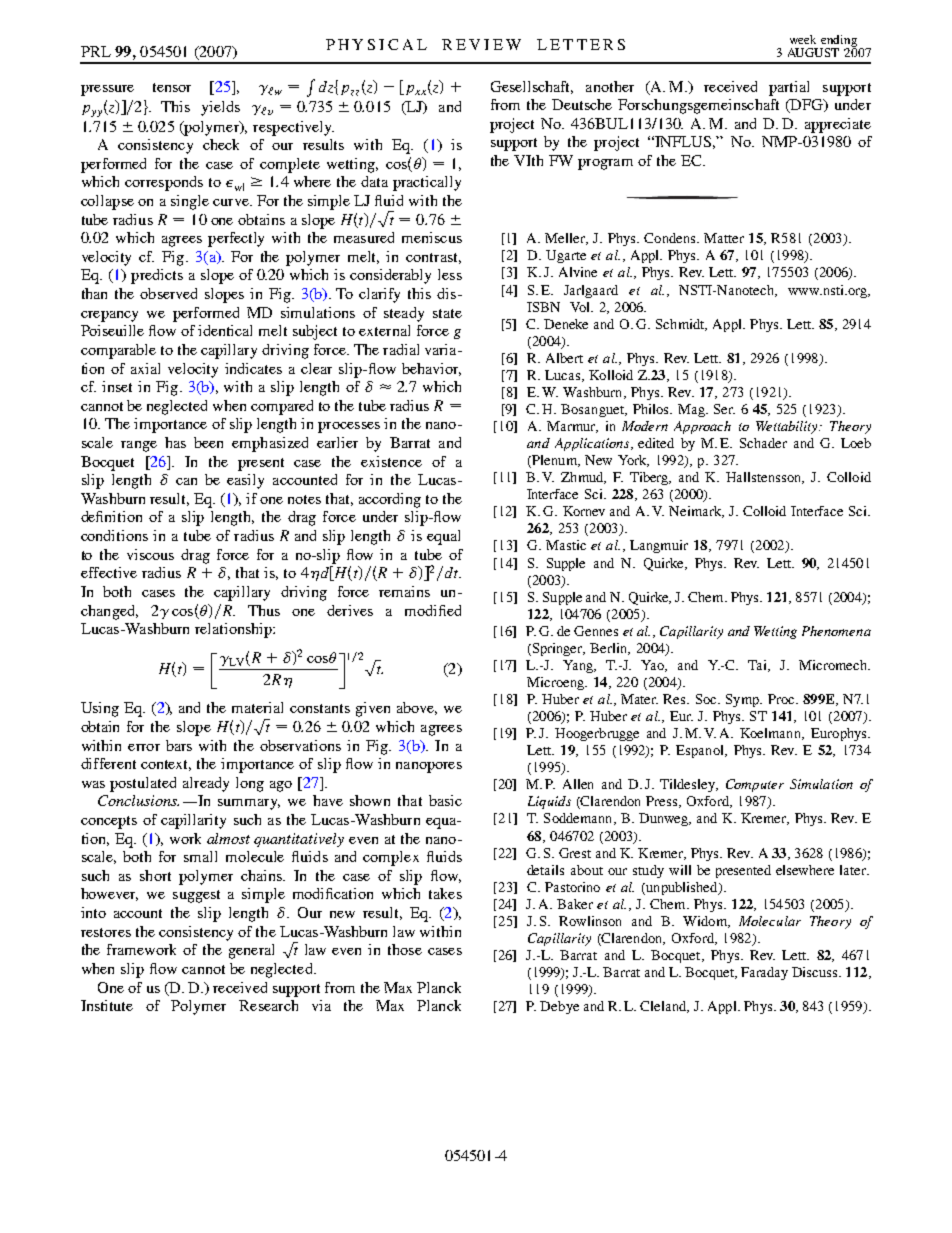 This document has width=952, height=1233. What do you see at coordinates (481, 44) in the document?
I see `REVIEW` at bounding box center [481, 44].
